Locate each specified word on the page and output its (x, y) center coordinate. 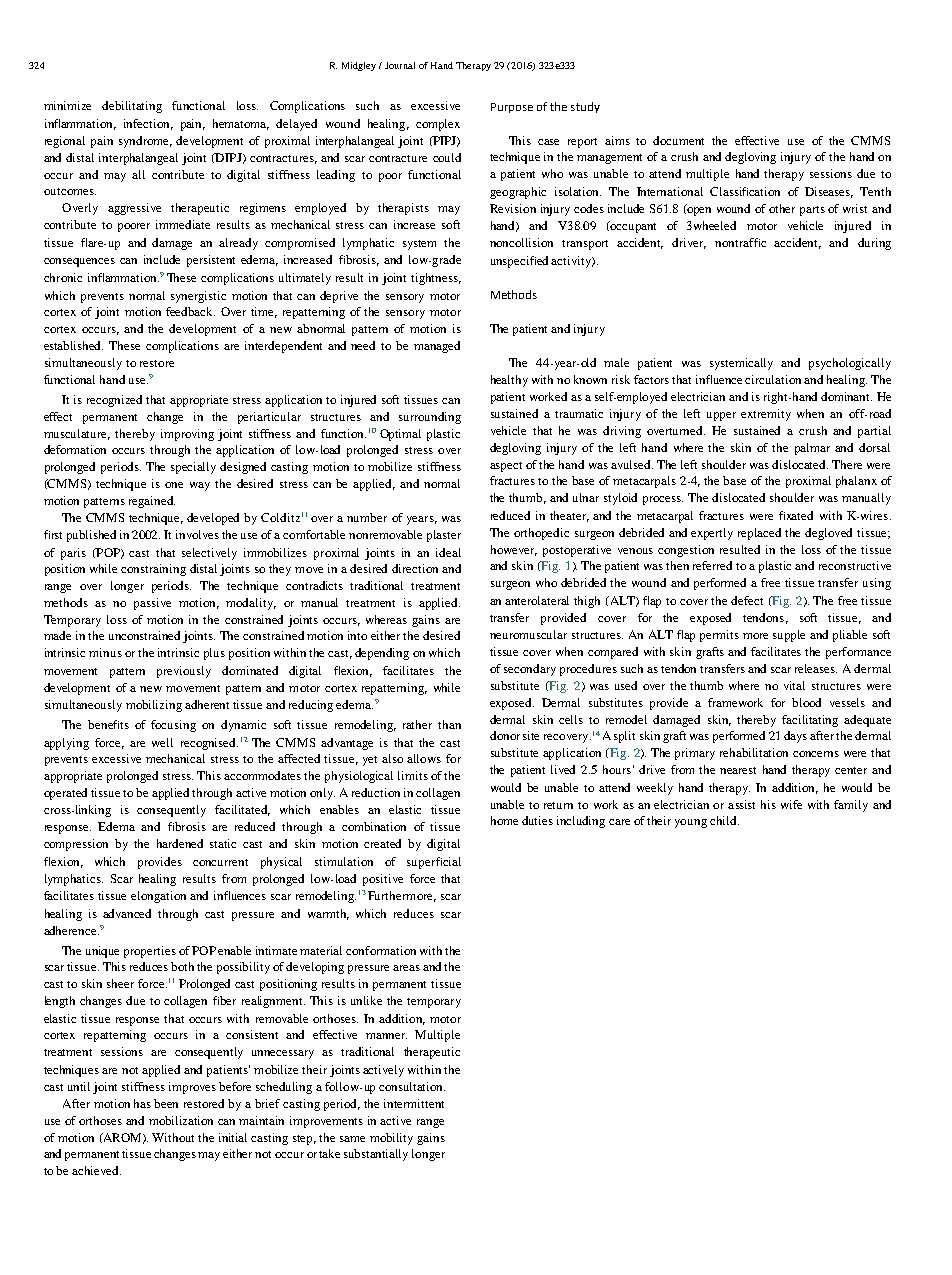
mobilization (181, 1120)
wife (791, 804)
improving (187, 435)
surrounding (430, 418)
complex (438, 125)
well (162, 742)
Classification (745, 191)
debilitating (132, 107)
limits (413, 775)
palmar (812, 449)
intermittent (414, 1103)
